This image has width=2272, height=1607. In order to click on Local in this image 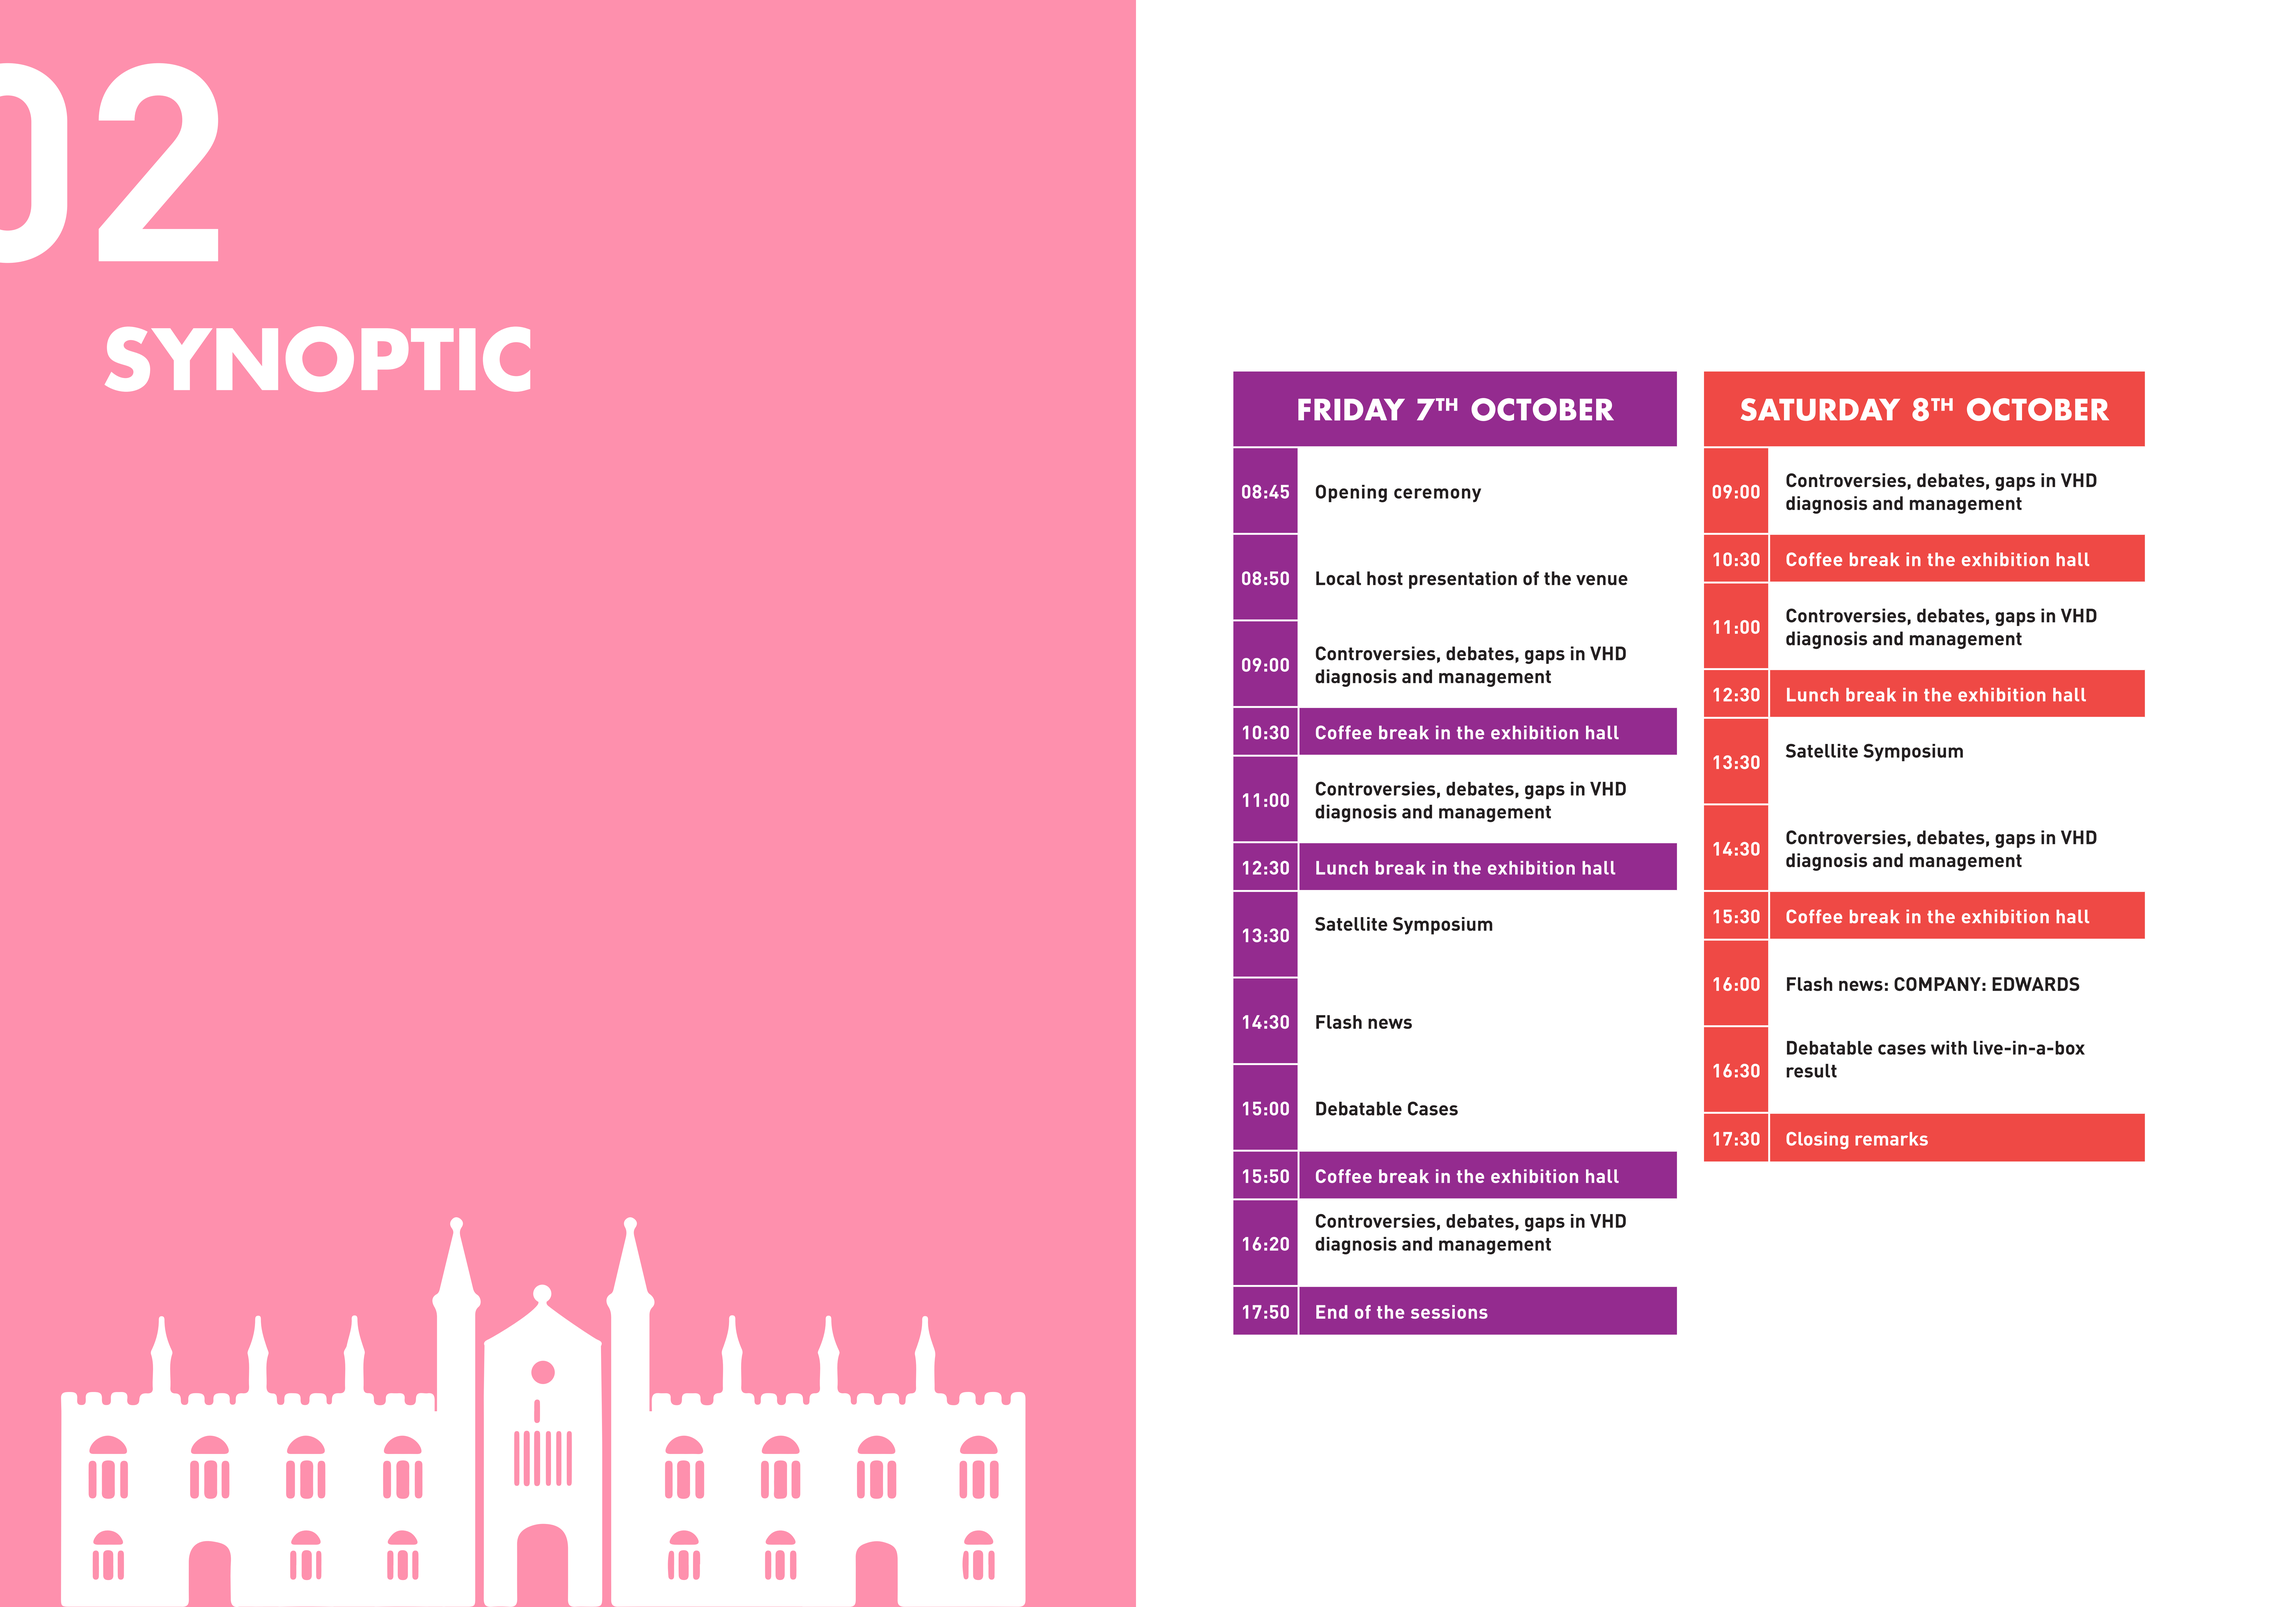, I will do `click(1338, 578)`.
